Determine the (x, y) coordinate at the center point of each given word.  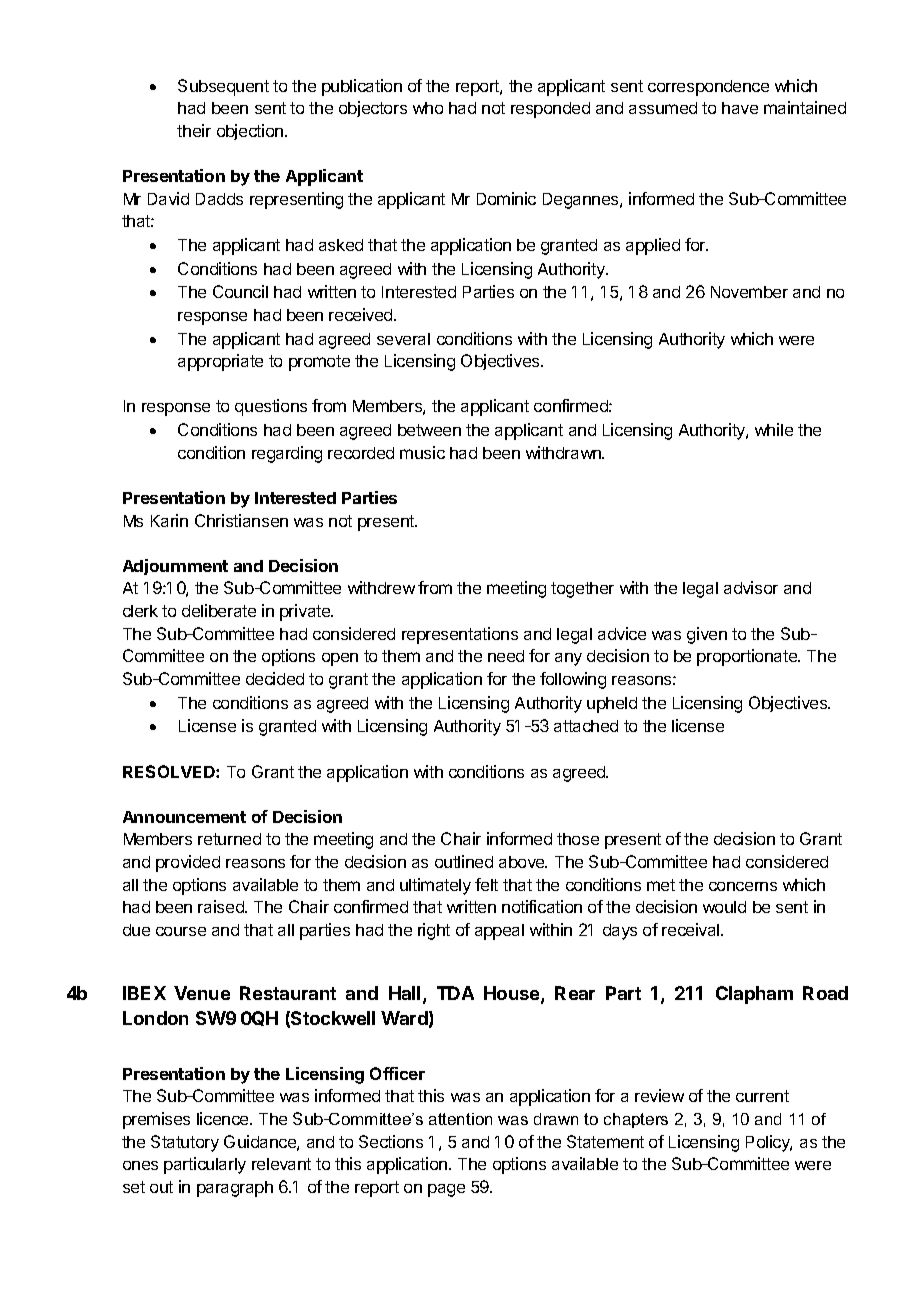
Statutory (185, 1143)
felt (486, 884)
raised (222, 906)
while (774, 429)
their (194, 130)
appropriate (220, 362)
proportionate (748, 657)
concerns (743, 886)
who (428, 108)
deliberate (219, 610)
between (429, 430)
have (740, 108)
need (506, 656)
